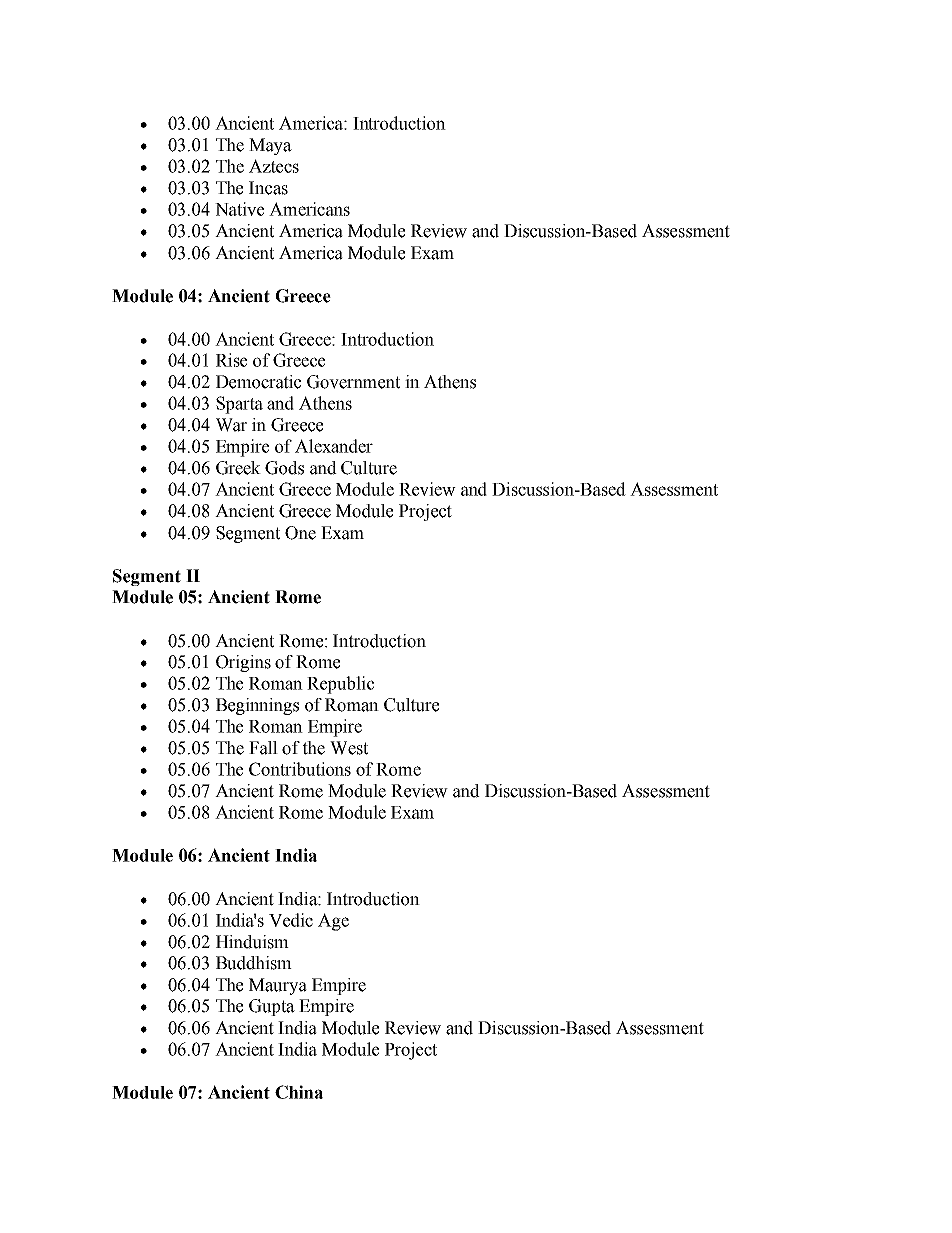 The image size is (952, 1233). I want to click on One, so click(300, 533).
